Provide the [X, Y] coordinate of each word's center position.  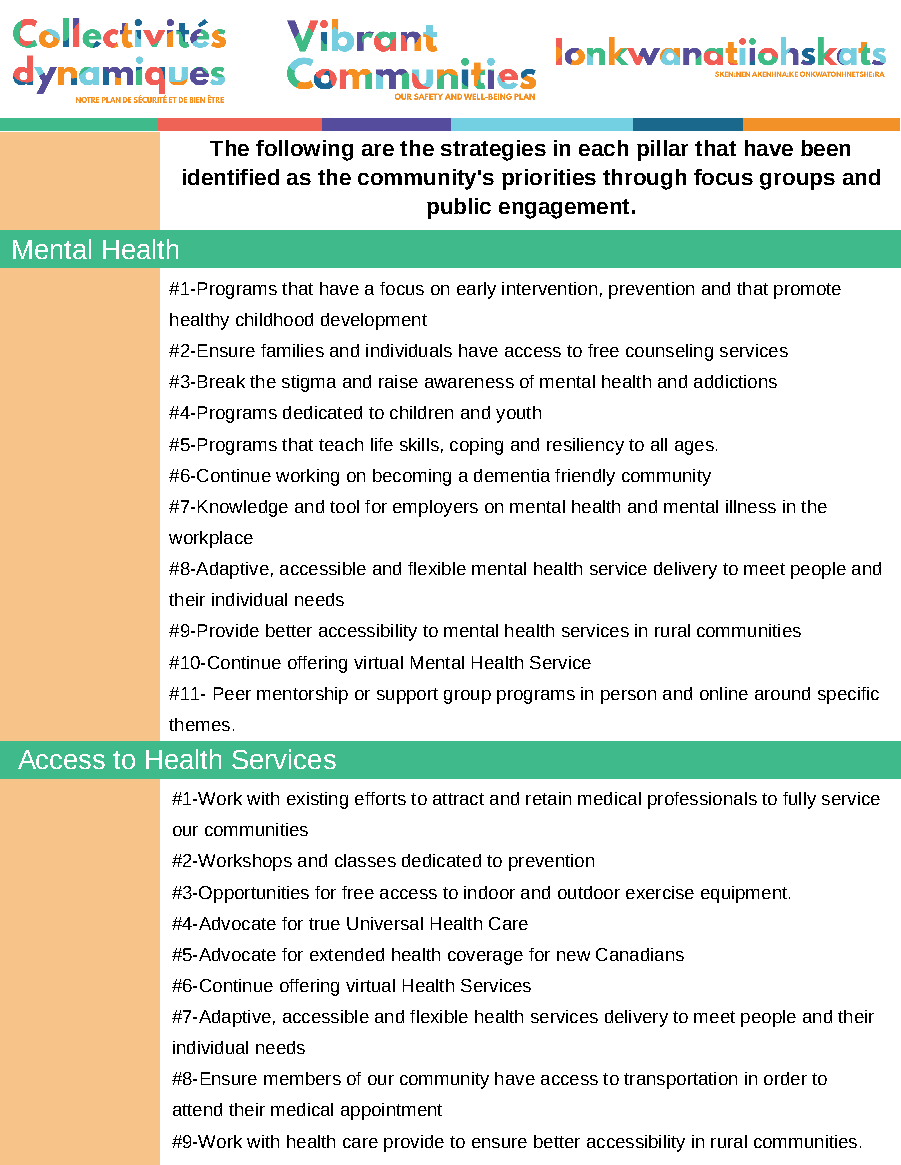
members [302, 1078]
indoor [489, 892]
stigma [309, 383]
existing [317, 800]
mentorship [302, 695]
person [628, 697]
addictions [735, 381]
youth [518, 414]
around [782, 693]
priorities [549, 179]
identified [231, 177]
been [825, 148]
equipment [745, 894]
